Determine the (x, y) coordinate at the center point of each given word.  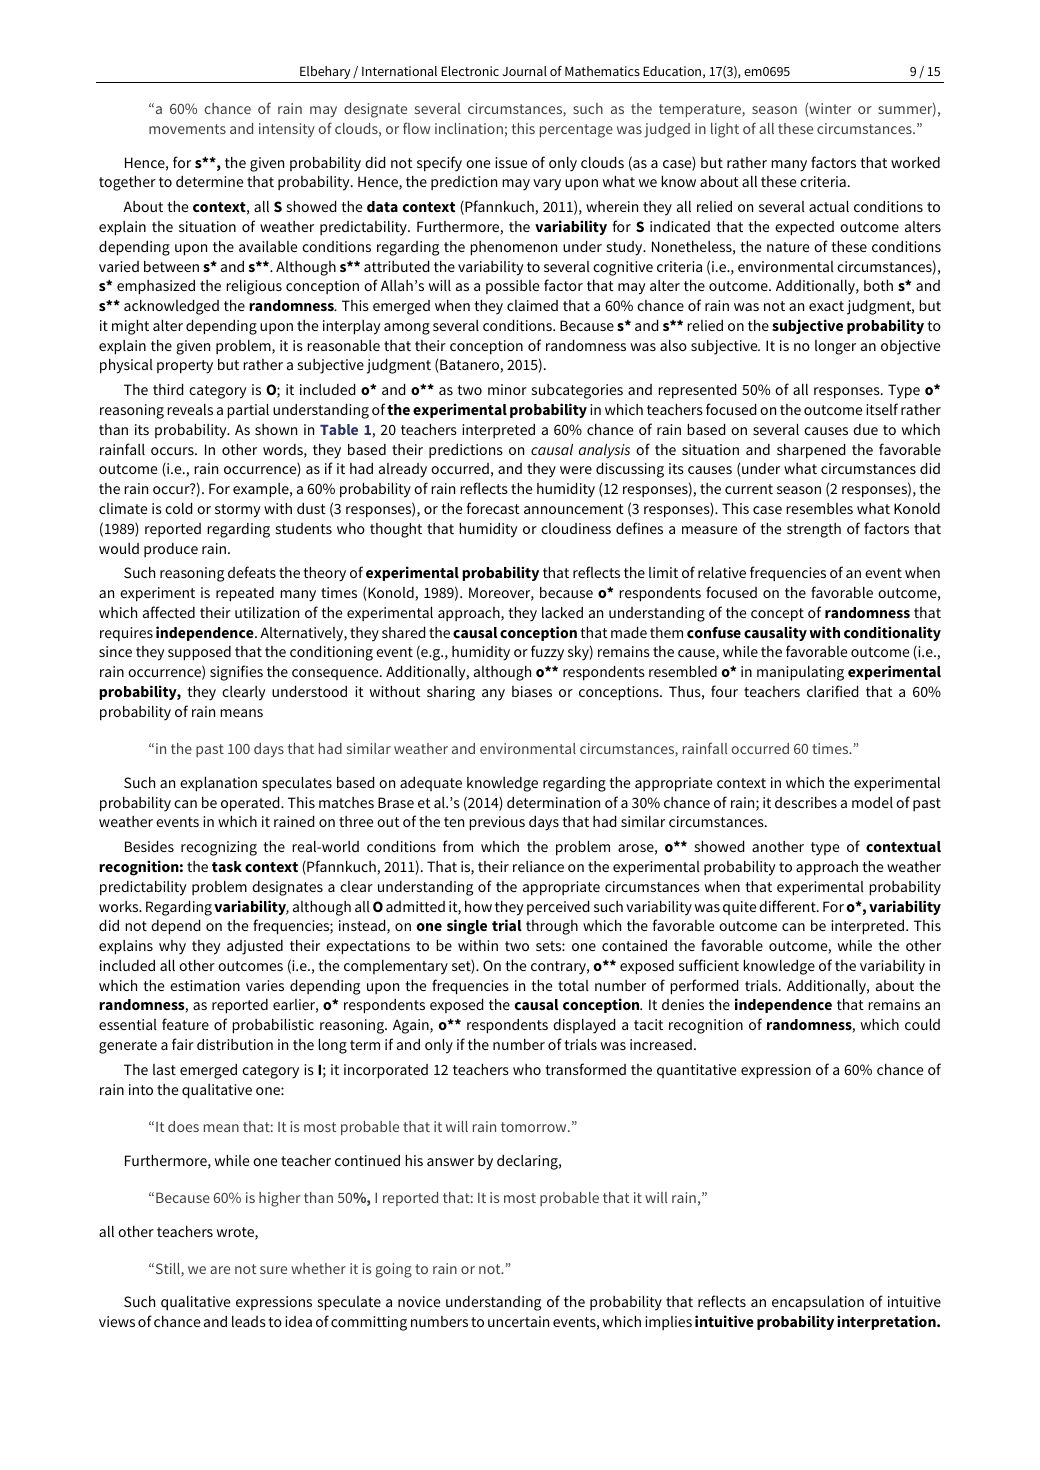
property (185, 367)
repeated (245, 594)
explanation (218, 784)
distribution (235, 1044)
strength (814, 530)
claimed (532, 305)
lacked (562, 612)
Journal (524, 71)
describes (806, 802)
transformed (585, 1069)
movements (187, 129)
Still (167, 1270)
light (725, 130)
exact (826, 306)
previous (497, 823)
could (922, 1024)
